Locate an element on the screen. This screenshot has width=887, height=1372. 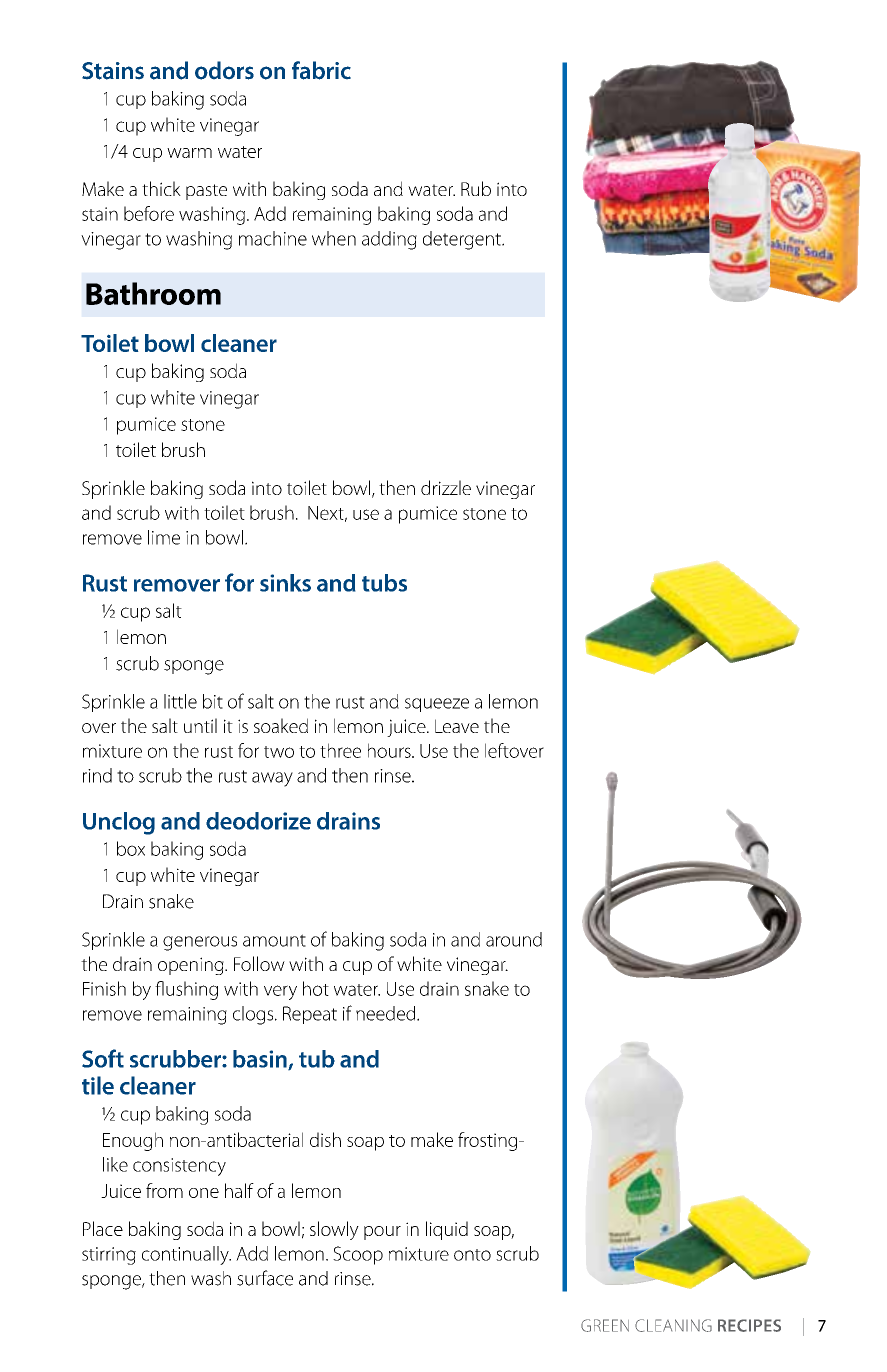
tubs is located at coordinates (384, 583).
